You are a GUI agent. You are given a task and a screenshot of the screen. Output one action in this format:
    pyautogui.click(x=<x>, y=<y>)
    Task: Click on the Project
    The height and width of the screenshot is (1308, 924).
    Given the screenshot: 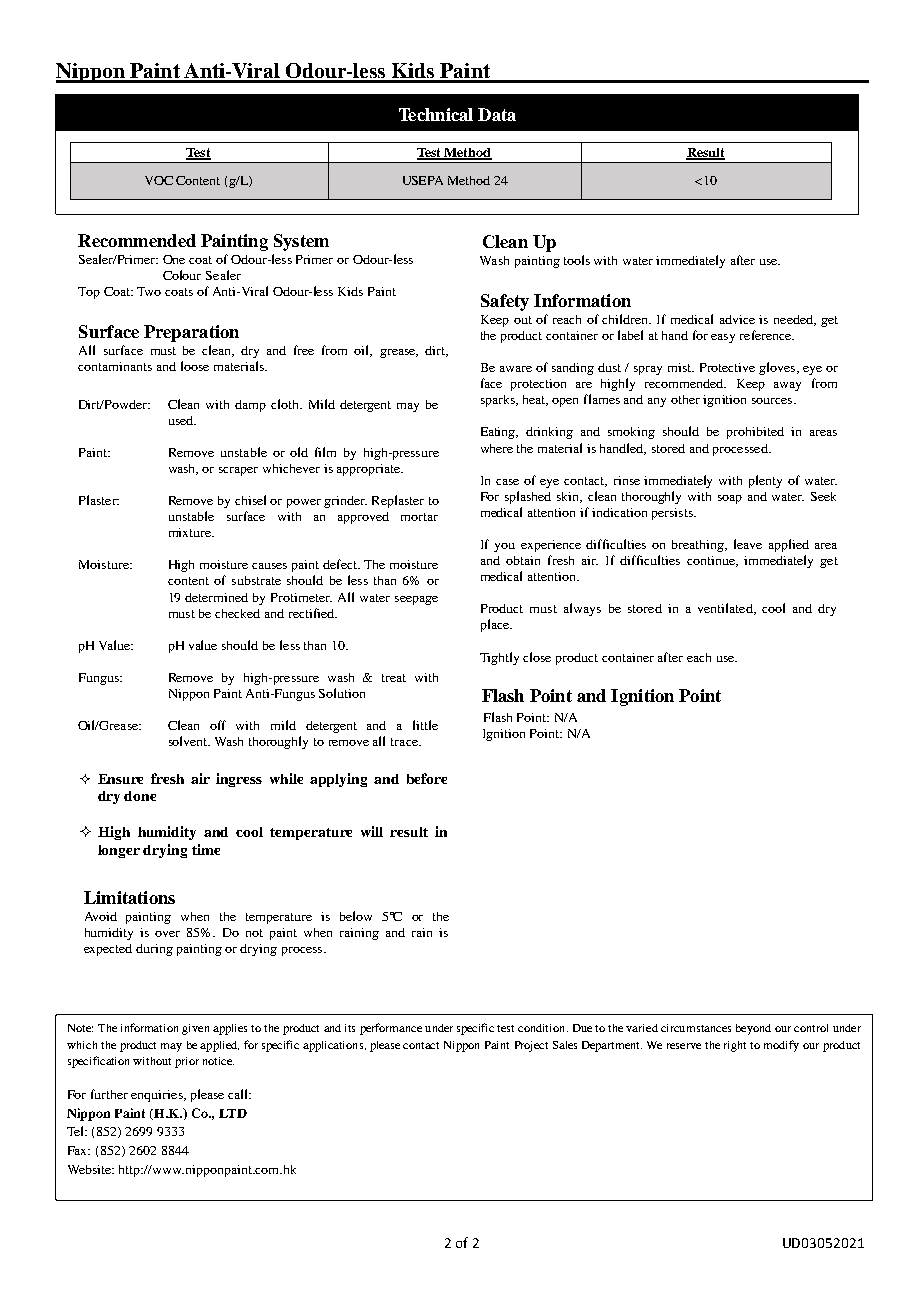 What is the action you would take?
    pyautogui.click(x=531, y=1046)
